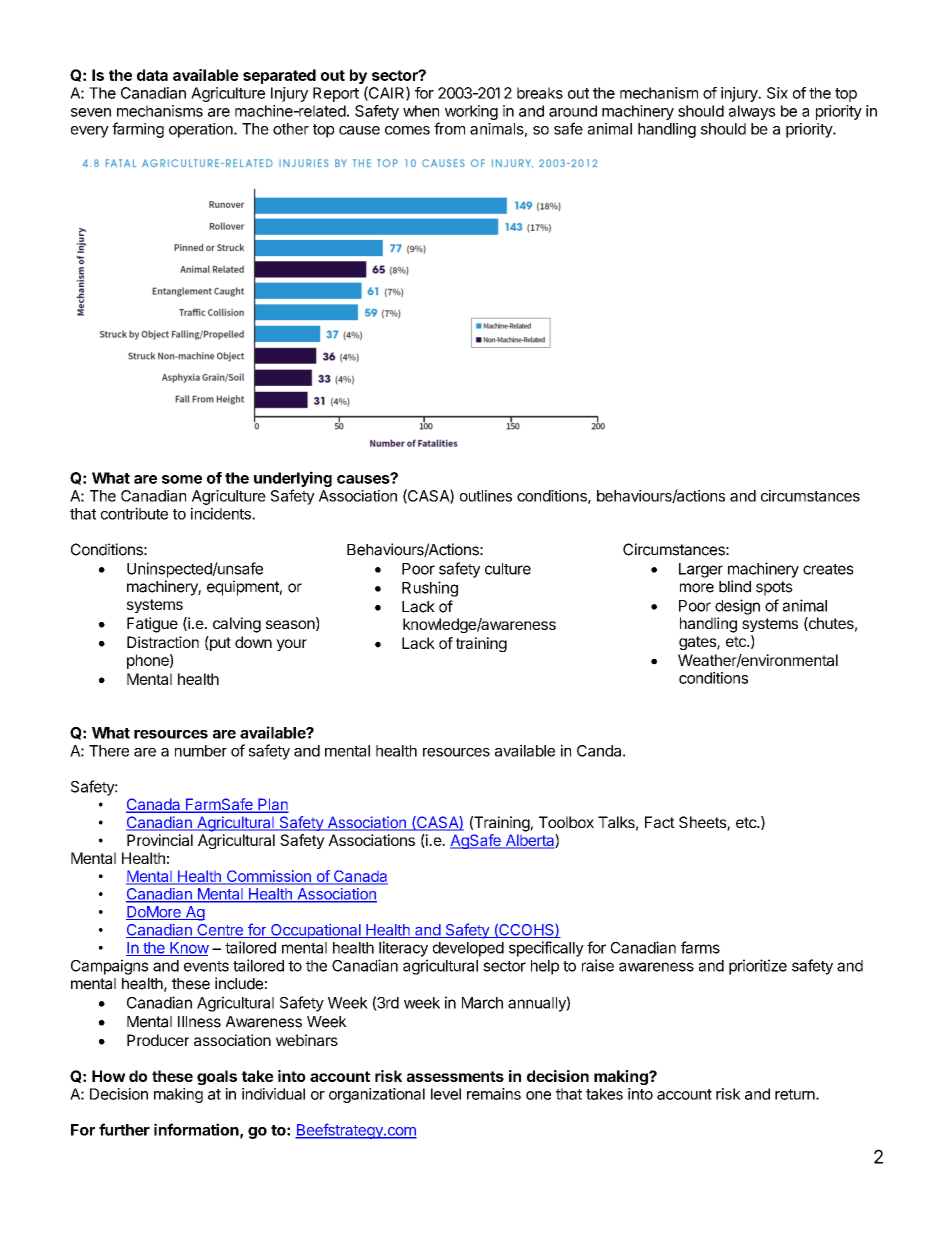 The width and height of the document is (952, 1233). What do you see at coordinates (752, 112) in the document?
I see `always` at bounding box center [752, 112].
